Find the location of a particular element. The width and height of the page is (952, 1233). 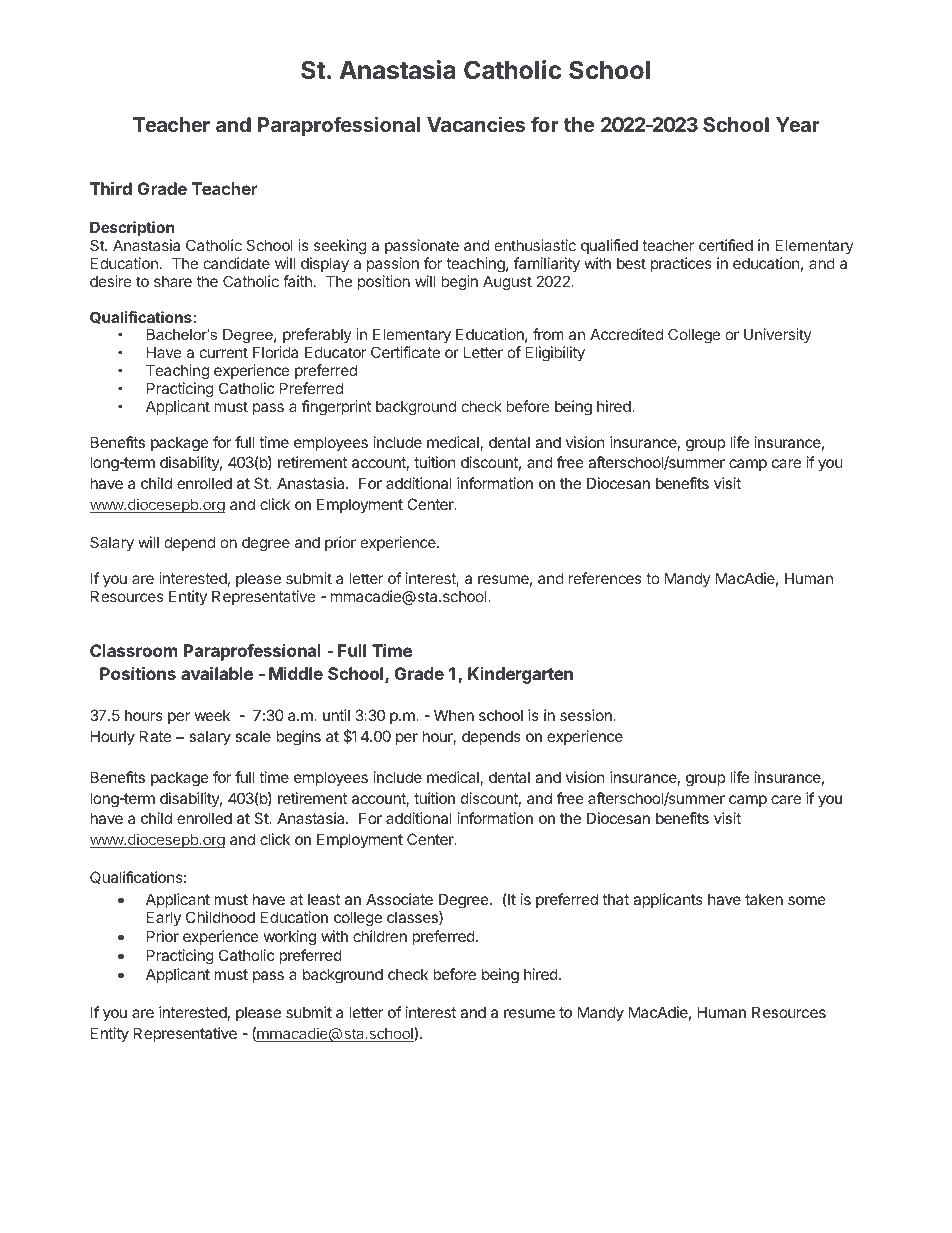

Vacancies is located at coordinates (476, 124).
